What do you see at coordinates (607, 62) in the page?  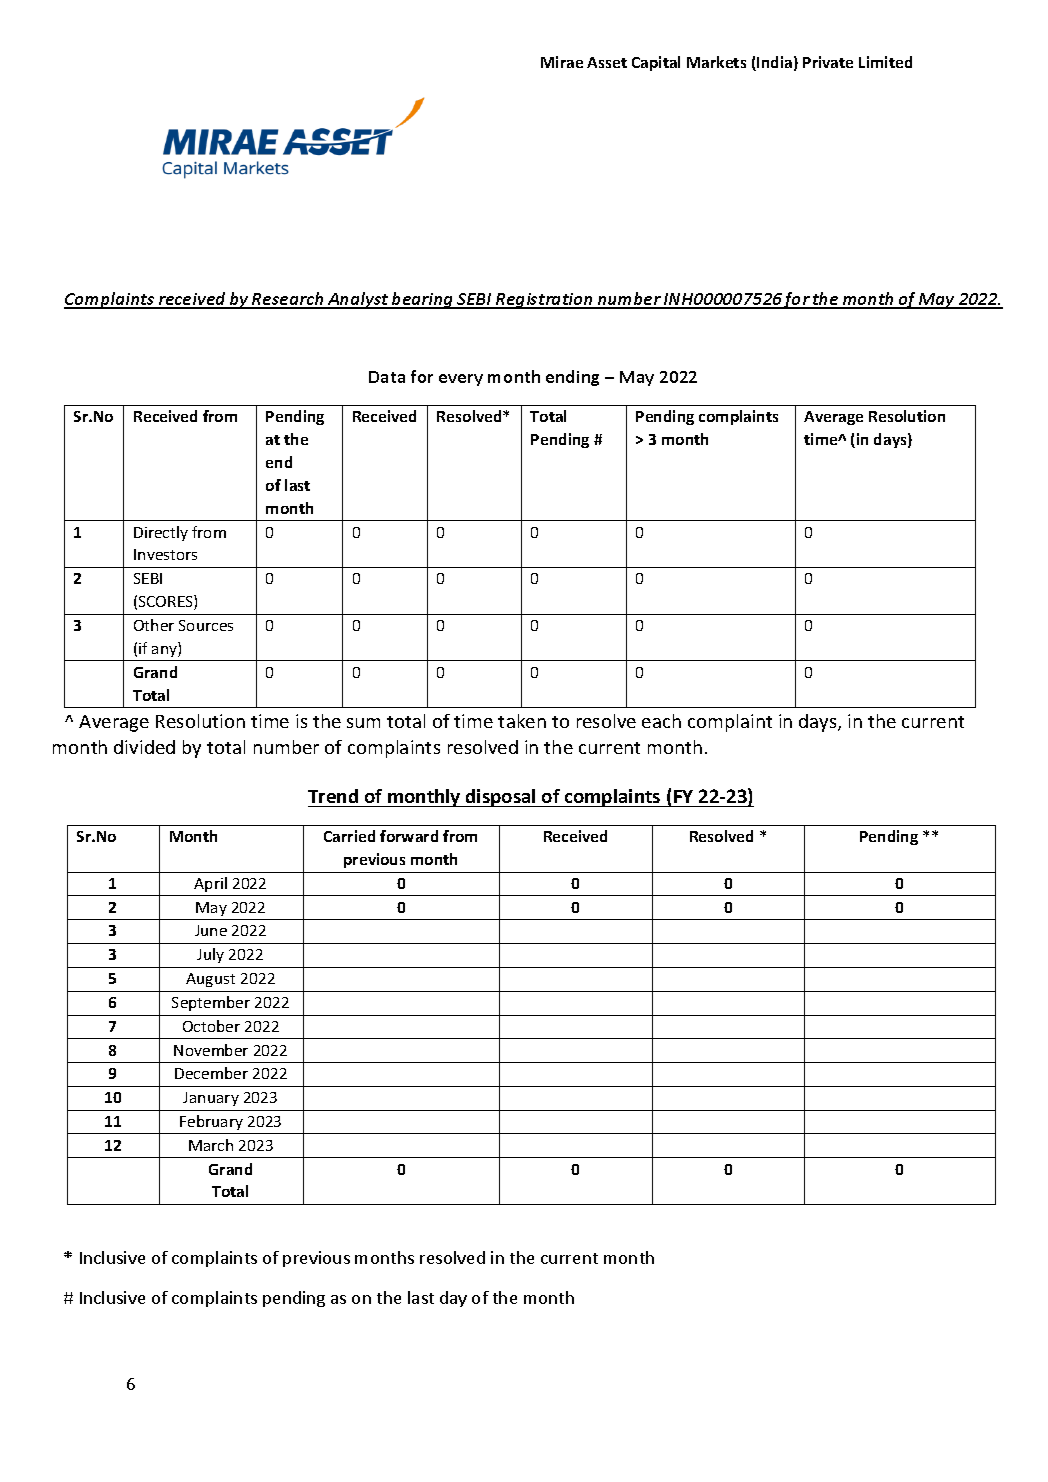 I see `Asset` at bounding box center [607, 62].
